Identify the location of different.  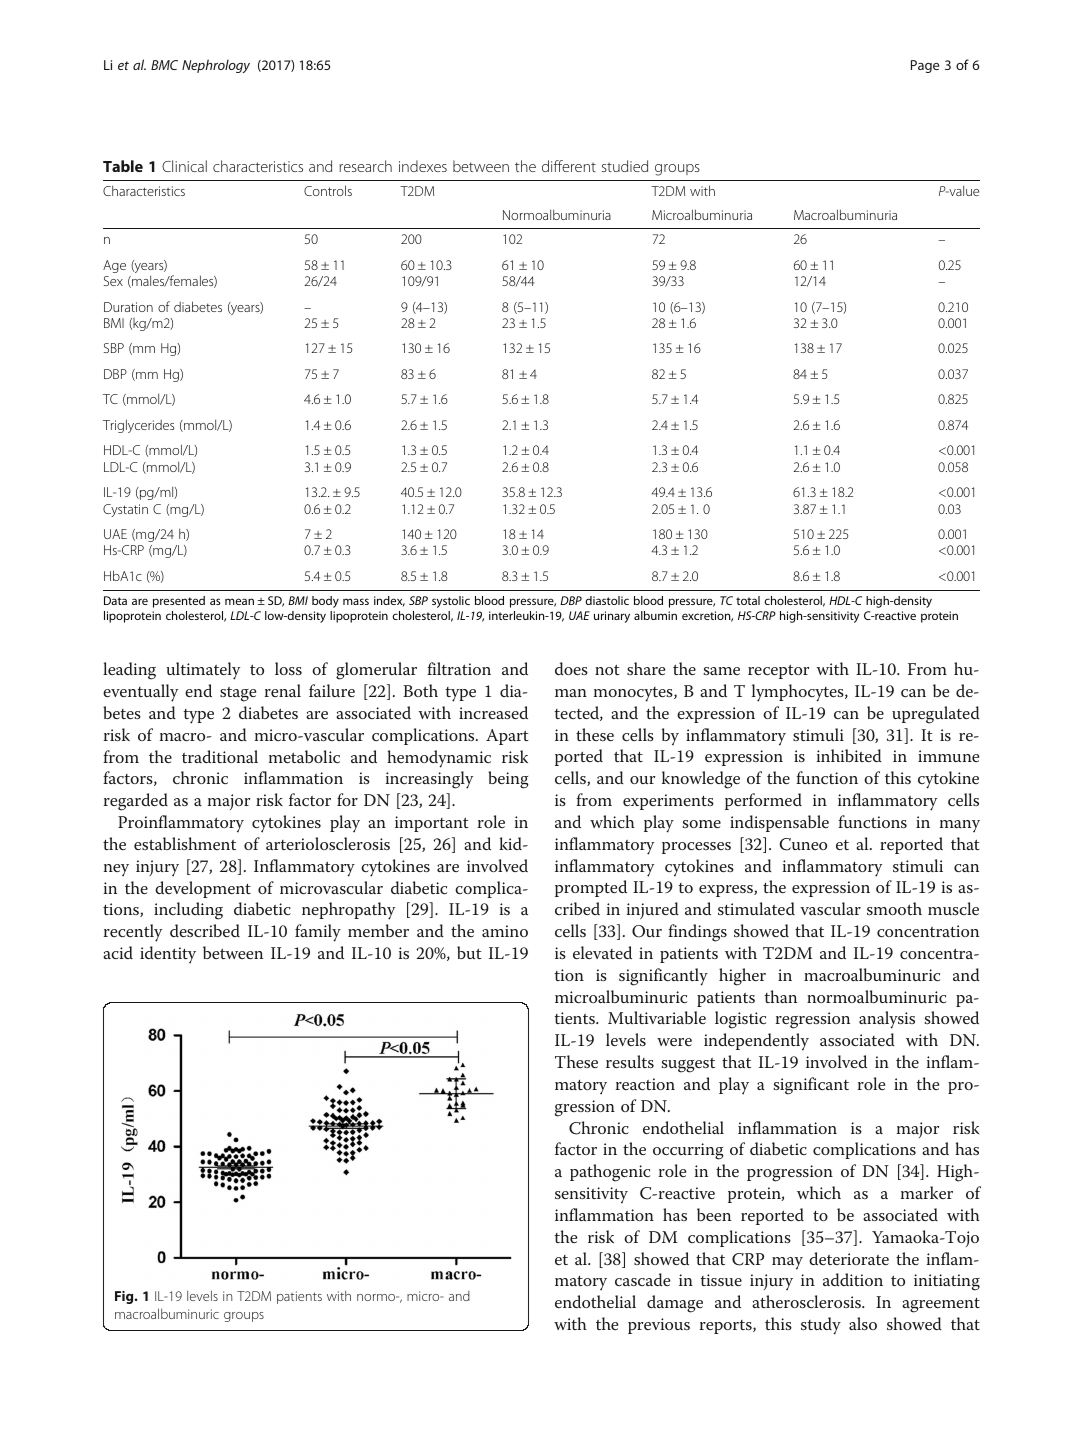
(569, 166).
